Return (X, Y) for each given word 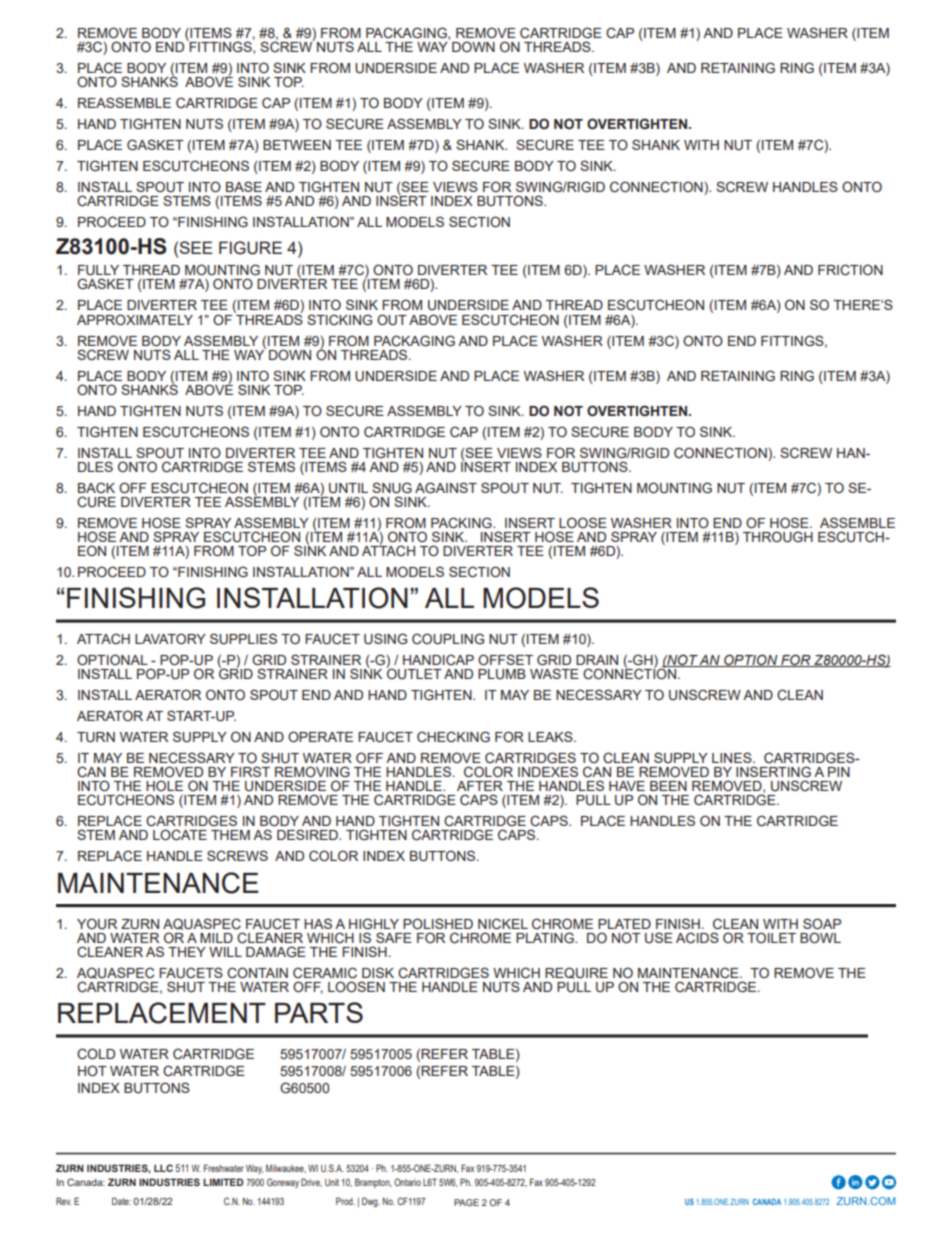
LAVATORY (170, 638)
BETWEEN (297, 145)
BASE (244, 186)
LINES (733, 757)
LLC (163, 1168)
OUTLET (414, 672)
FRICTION (850, 270)
